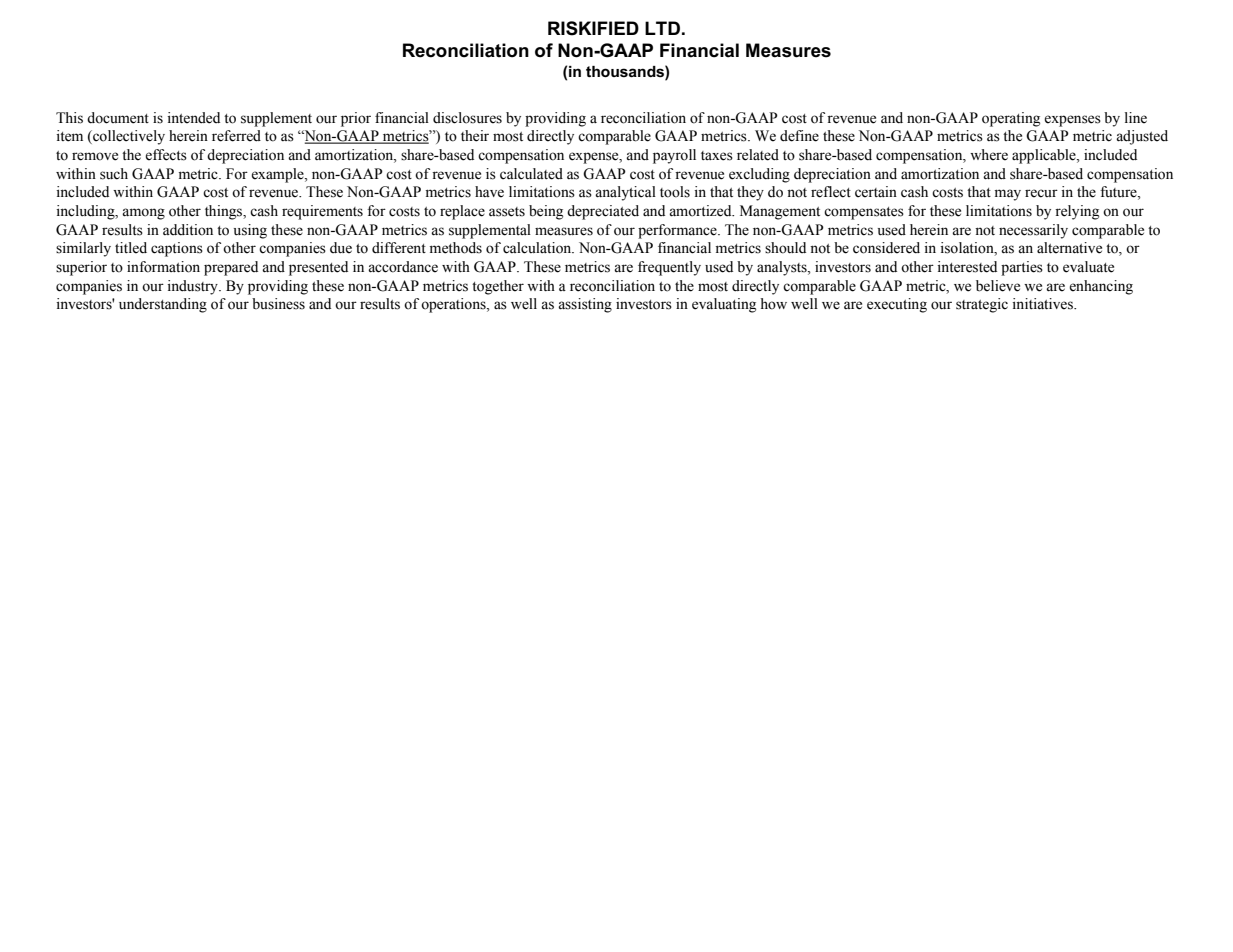  I want to click on assisting, so click(585, 305).
